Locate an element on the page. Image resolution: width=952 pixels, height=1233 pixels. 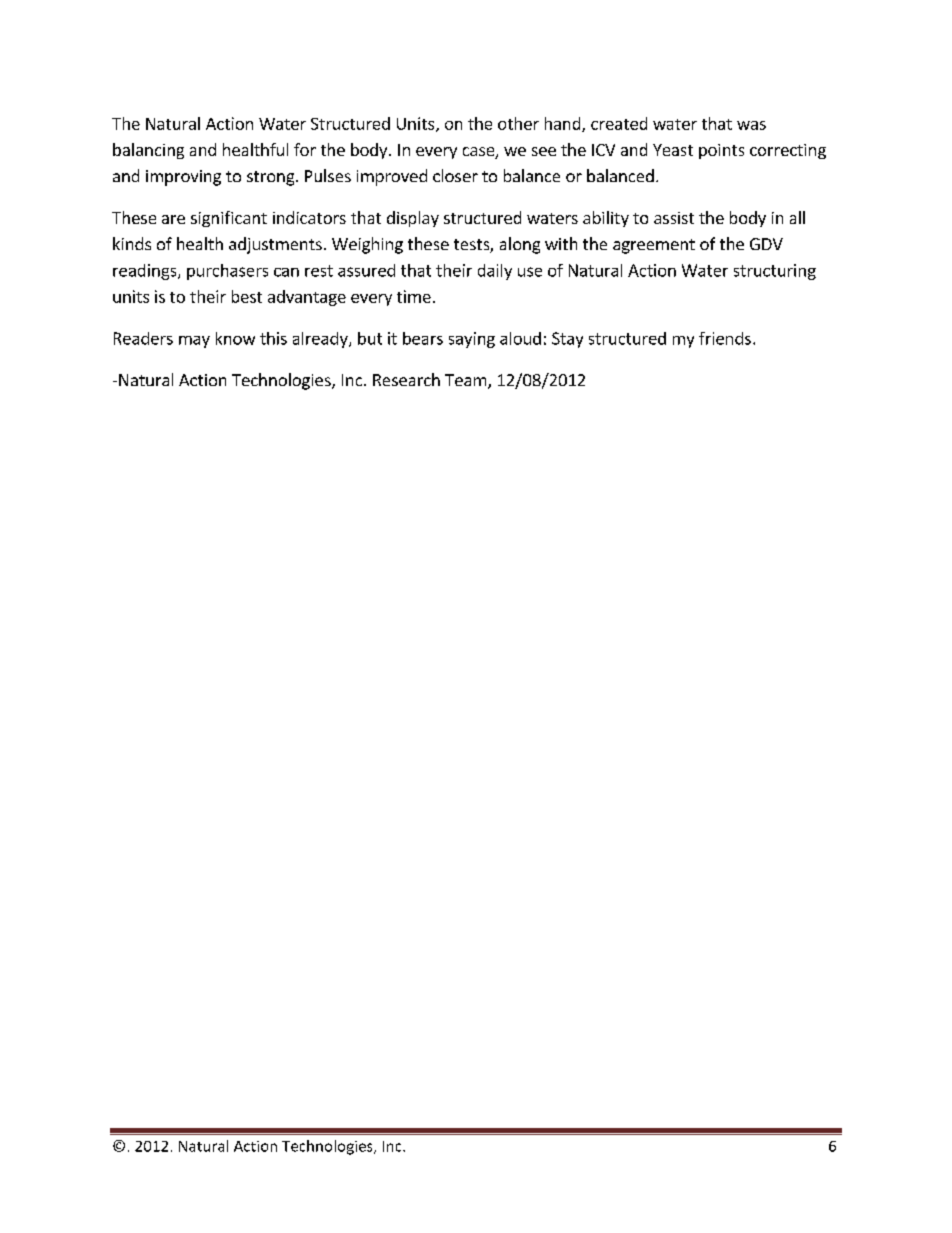
may is located at coordinates (194, 342).
